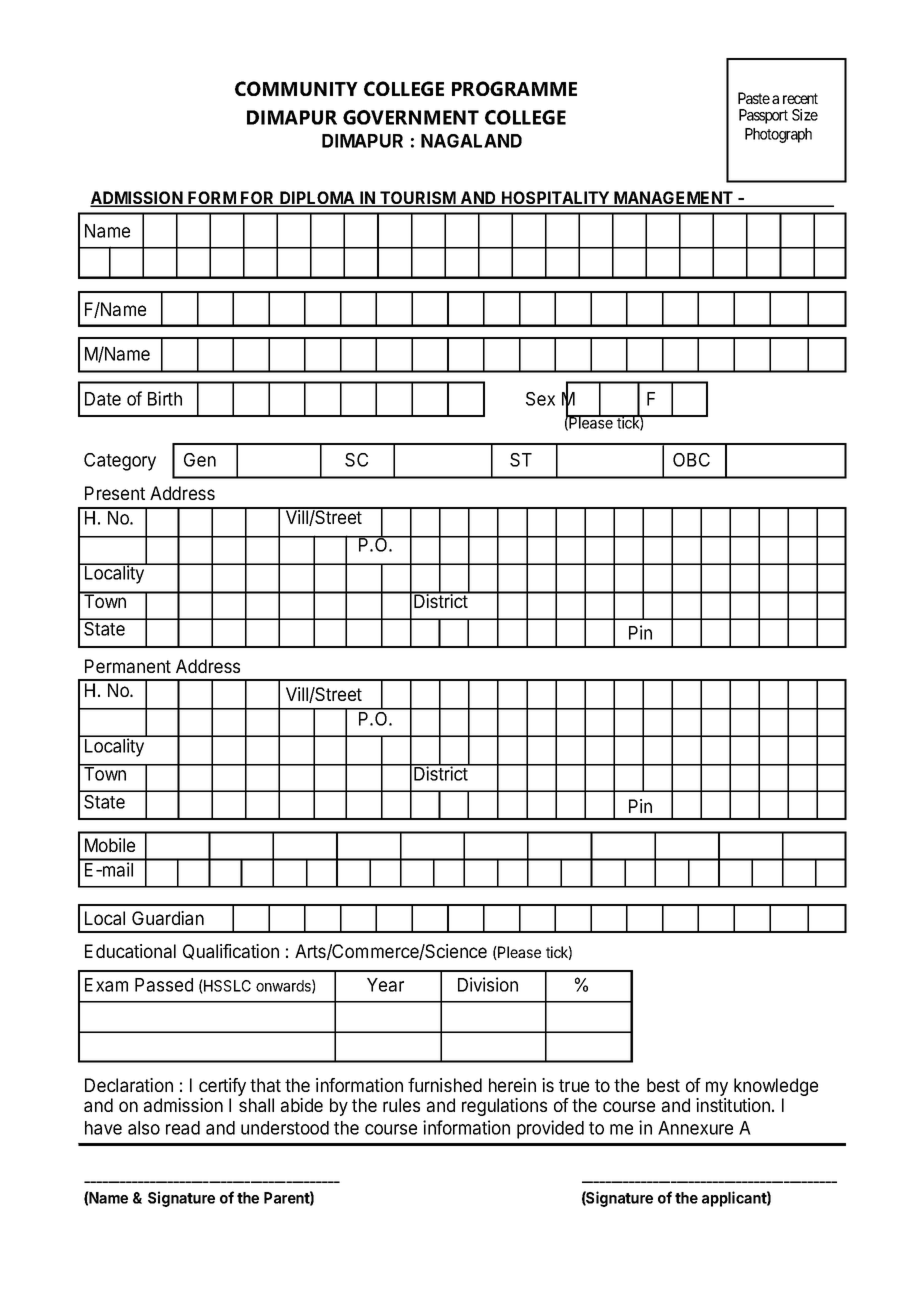 Image resolution: width=924 pixels, height=1308 pixels. What do you see at coordinates (110, 845) in the document?
I see `Mobile` at bounding box center [110, 845].
